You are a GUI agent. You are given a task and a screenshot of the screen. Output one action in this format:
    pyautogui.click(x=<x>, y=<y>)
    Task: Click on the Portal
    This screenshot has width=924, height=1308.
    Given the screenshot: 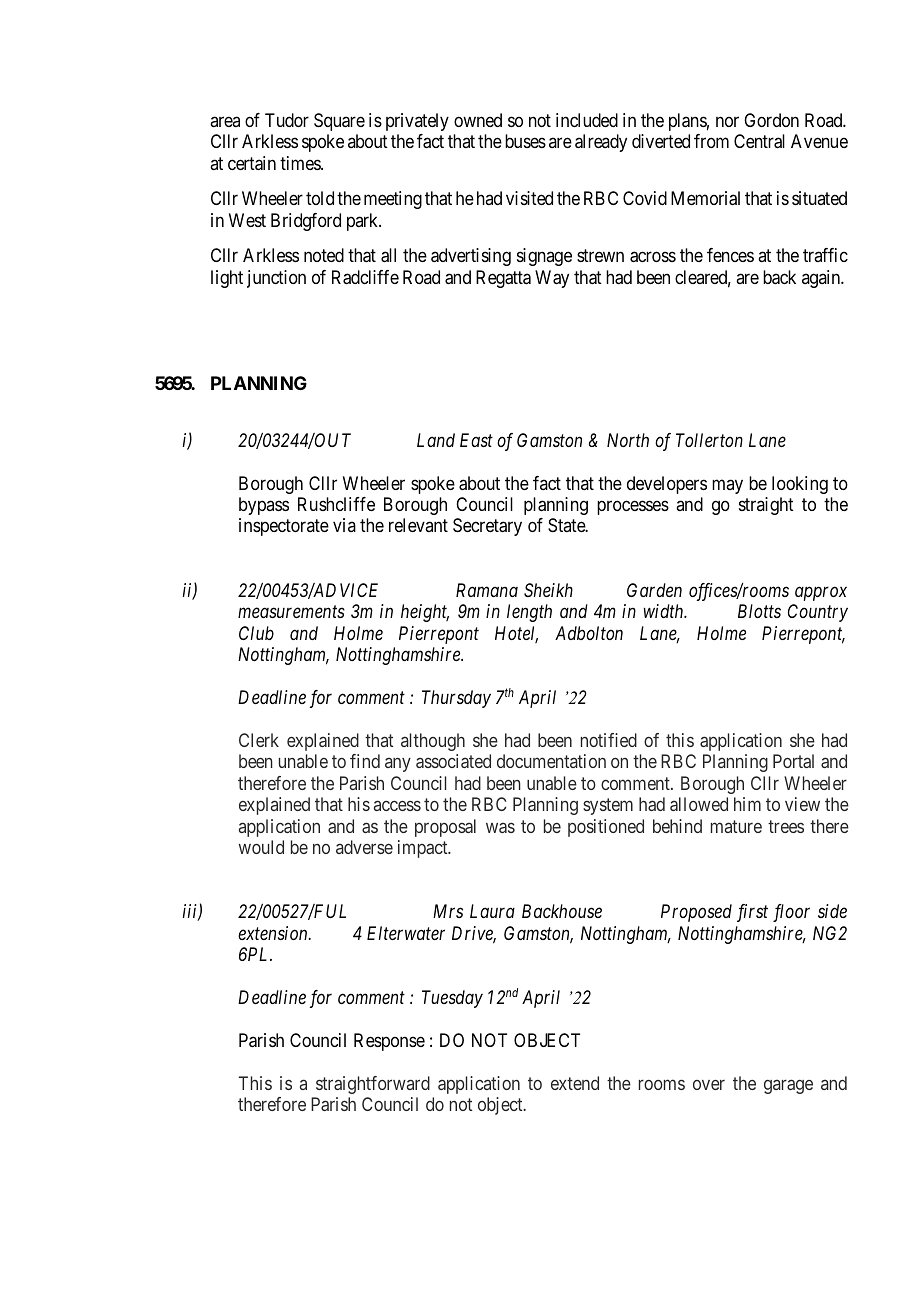 What is the action you would take?
    pyautogui.click(x=793, y=761)
